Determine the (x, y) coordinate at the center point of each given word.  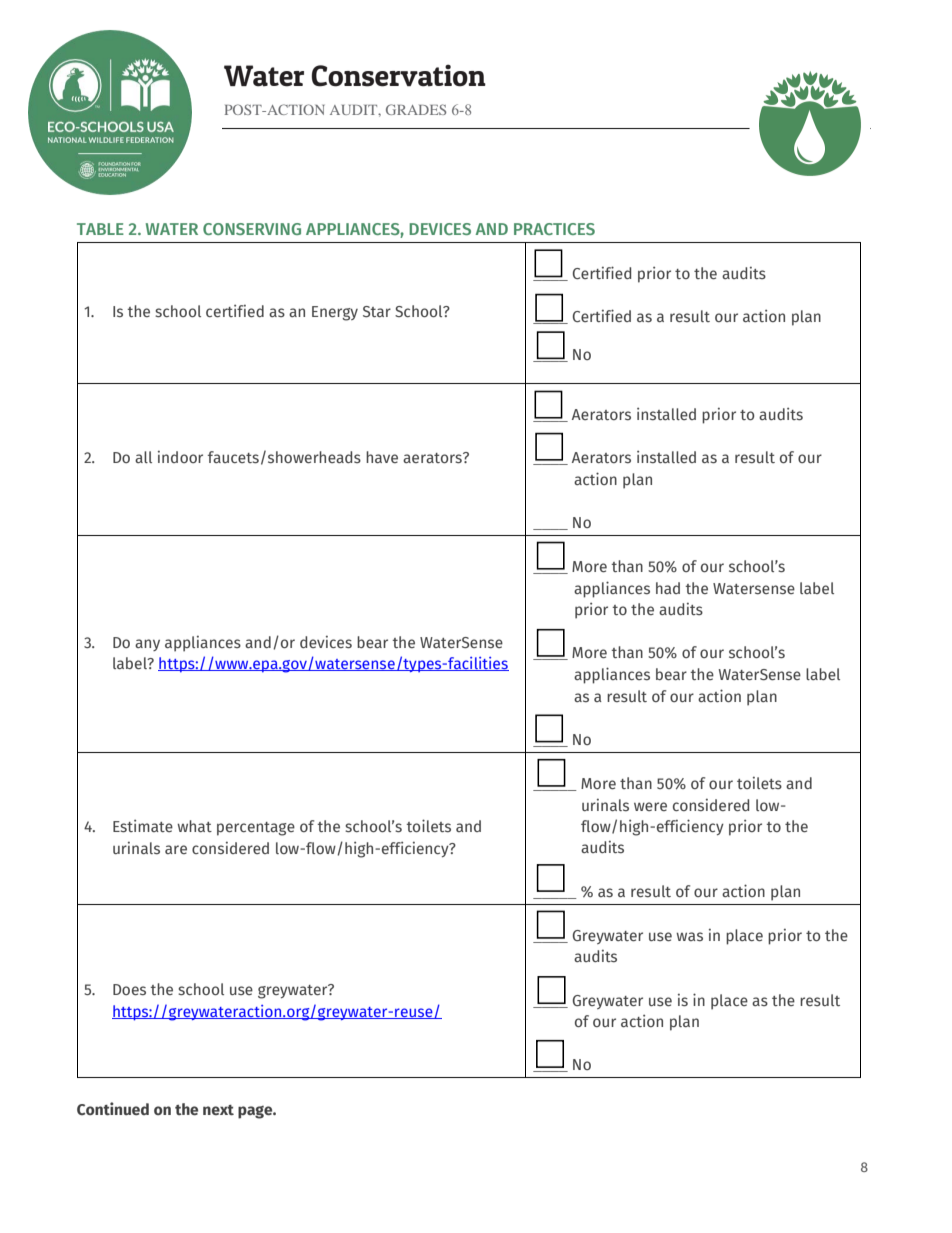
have (382, 457)
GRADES (416, 109)
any (147, 645)
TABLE (100, 229)
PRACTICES (554, 229)
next (218, 1110)
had (668, 588)
